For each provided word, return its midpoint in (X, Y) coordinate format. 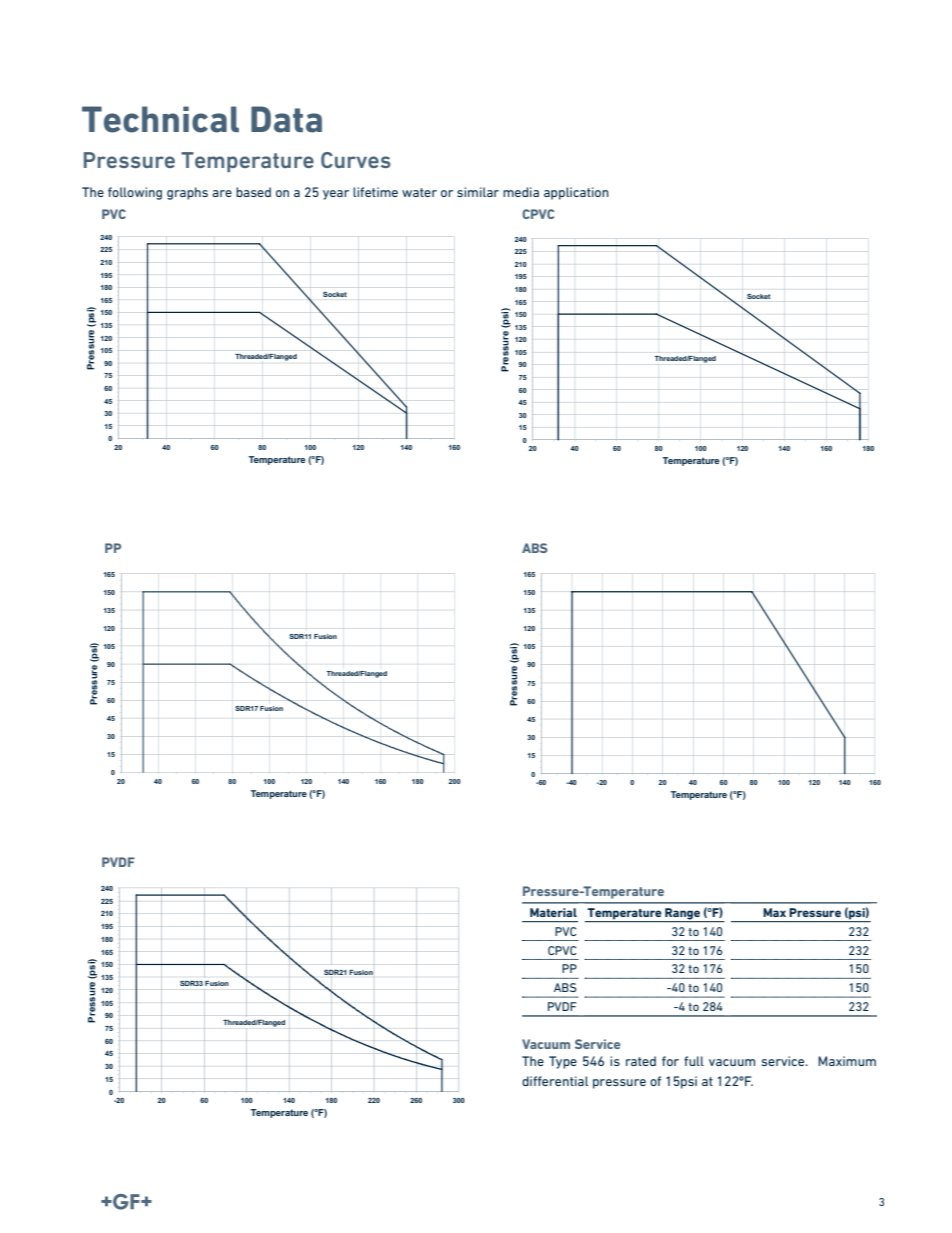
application (576, 193)
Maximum (847, 1061)
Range (683, 915)
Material (553, 912)
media (521, 192)
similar (478, 192)
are (222, 193)
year (336, 195)
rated (641, 1061)
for (670, 1061)
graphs (187, 193)
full (694, 1061)
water (419, 192)
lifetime (375, 192)
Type (563, 1062)
